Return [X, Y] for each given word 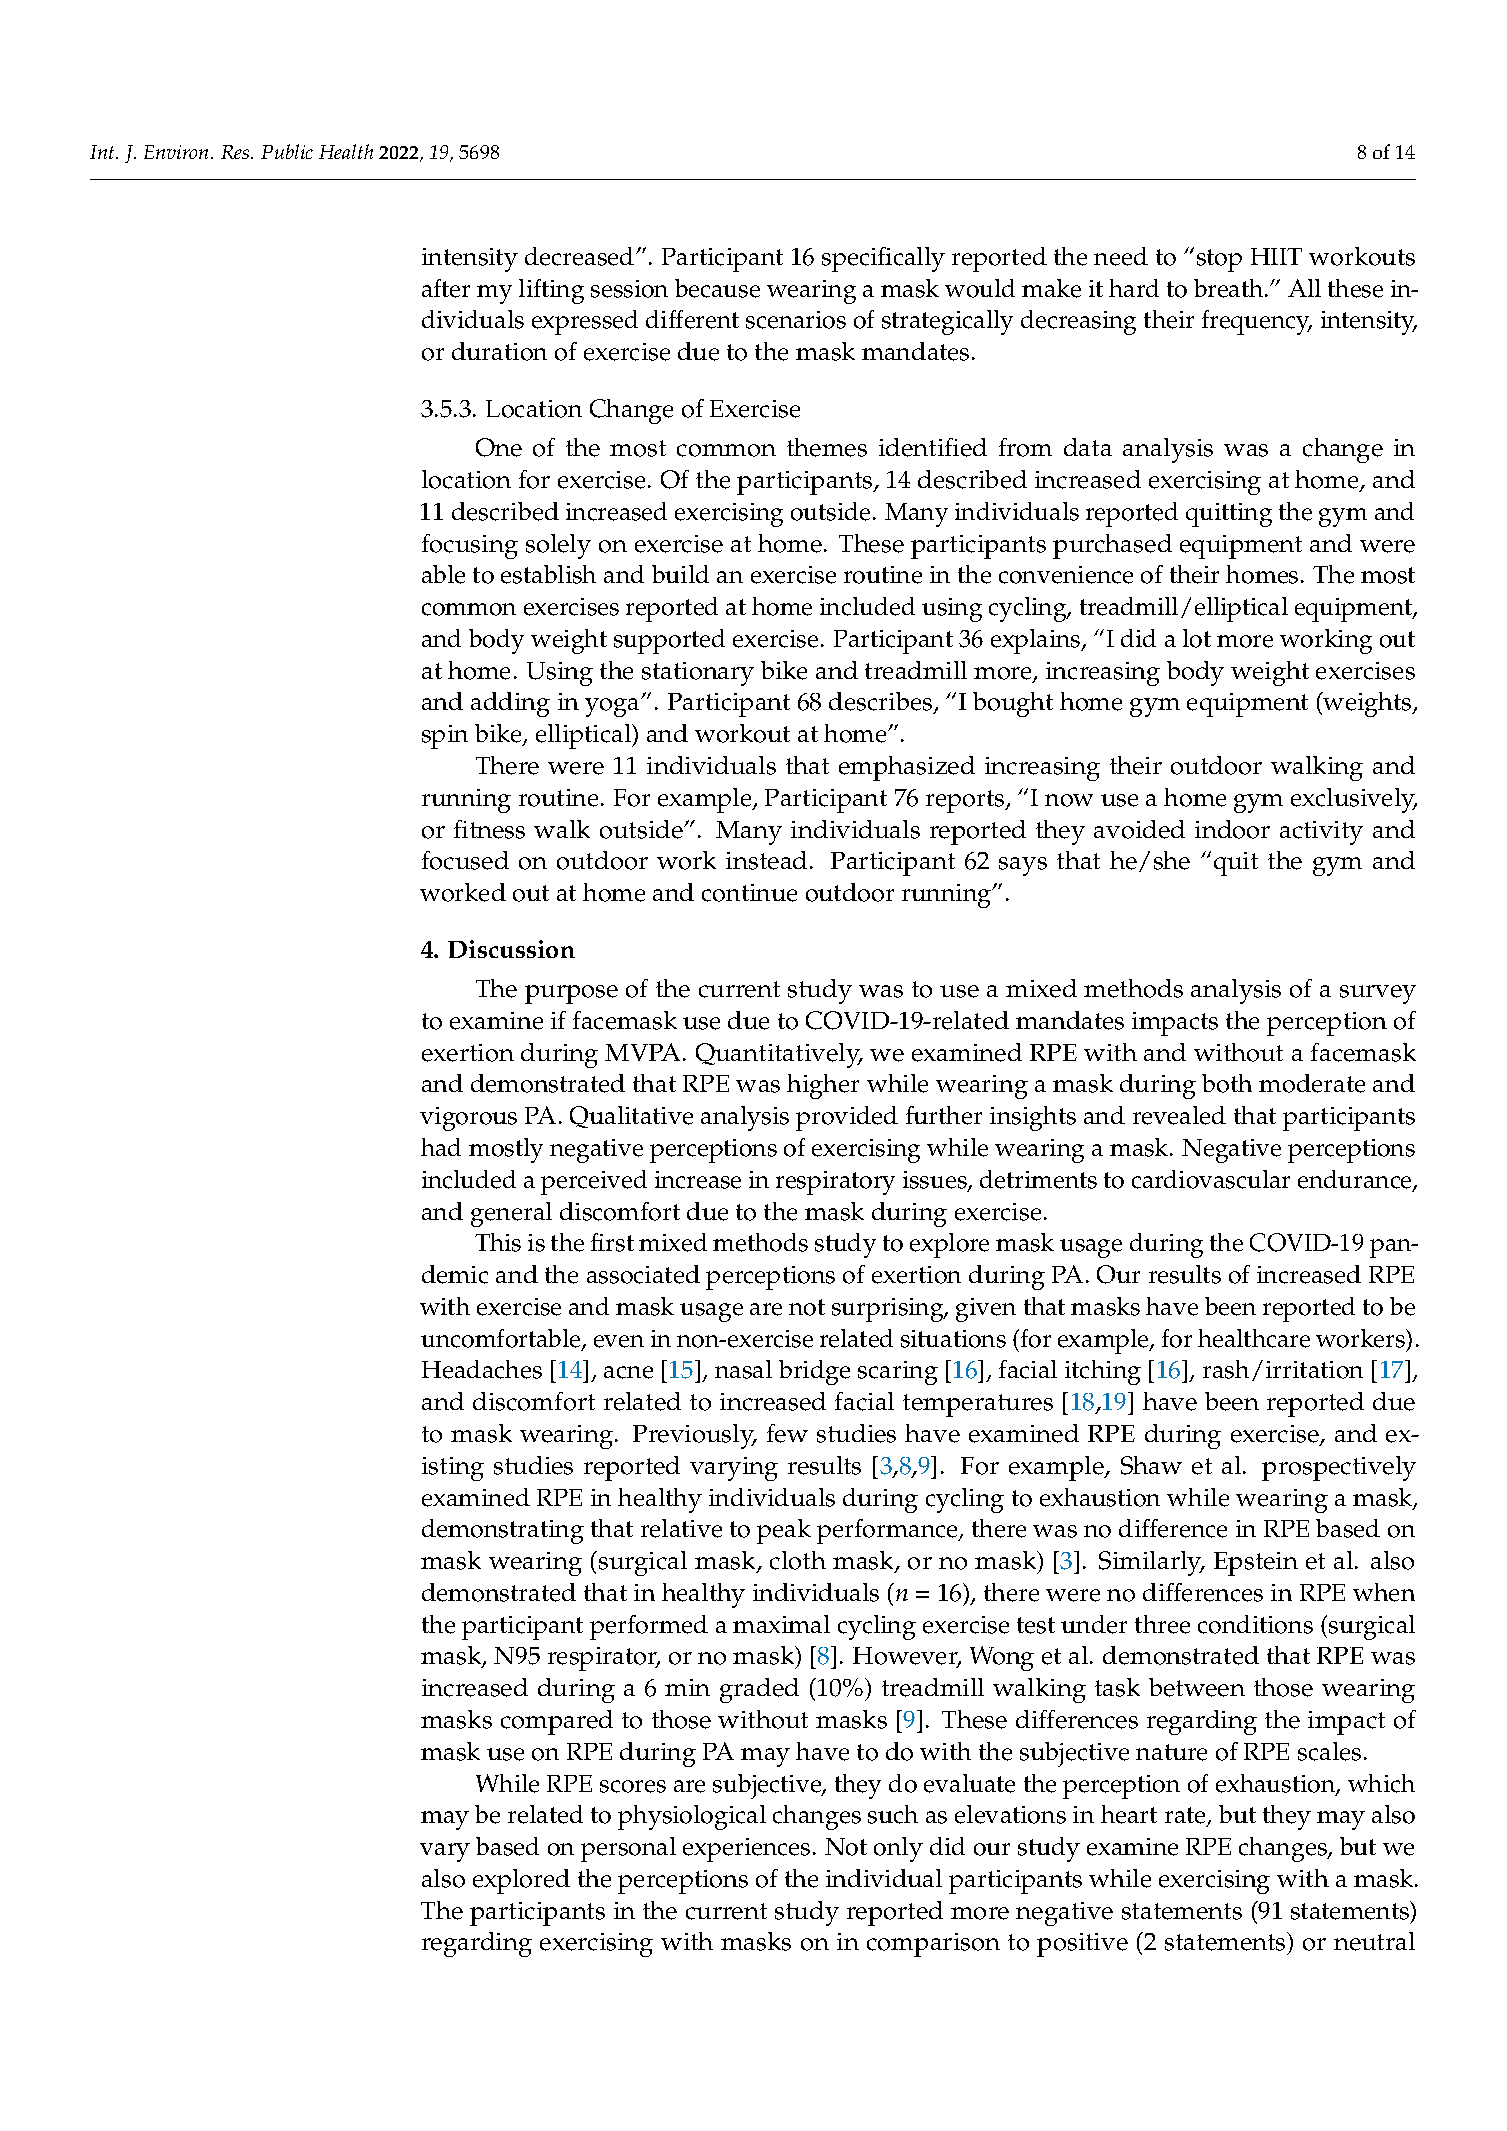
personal [628, 1849]
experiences [746, 1850]
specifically [883, 259]
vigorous [468, 1119]
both [1227, 1083]
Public [287, 151]
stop [1219, 260]
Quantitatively [779, 1055]
